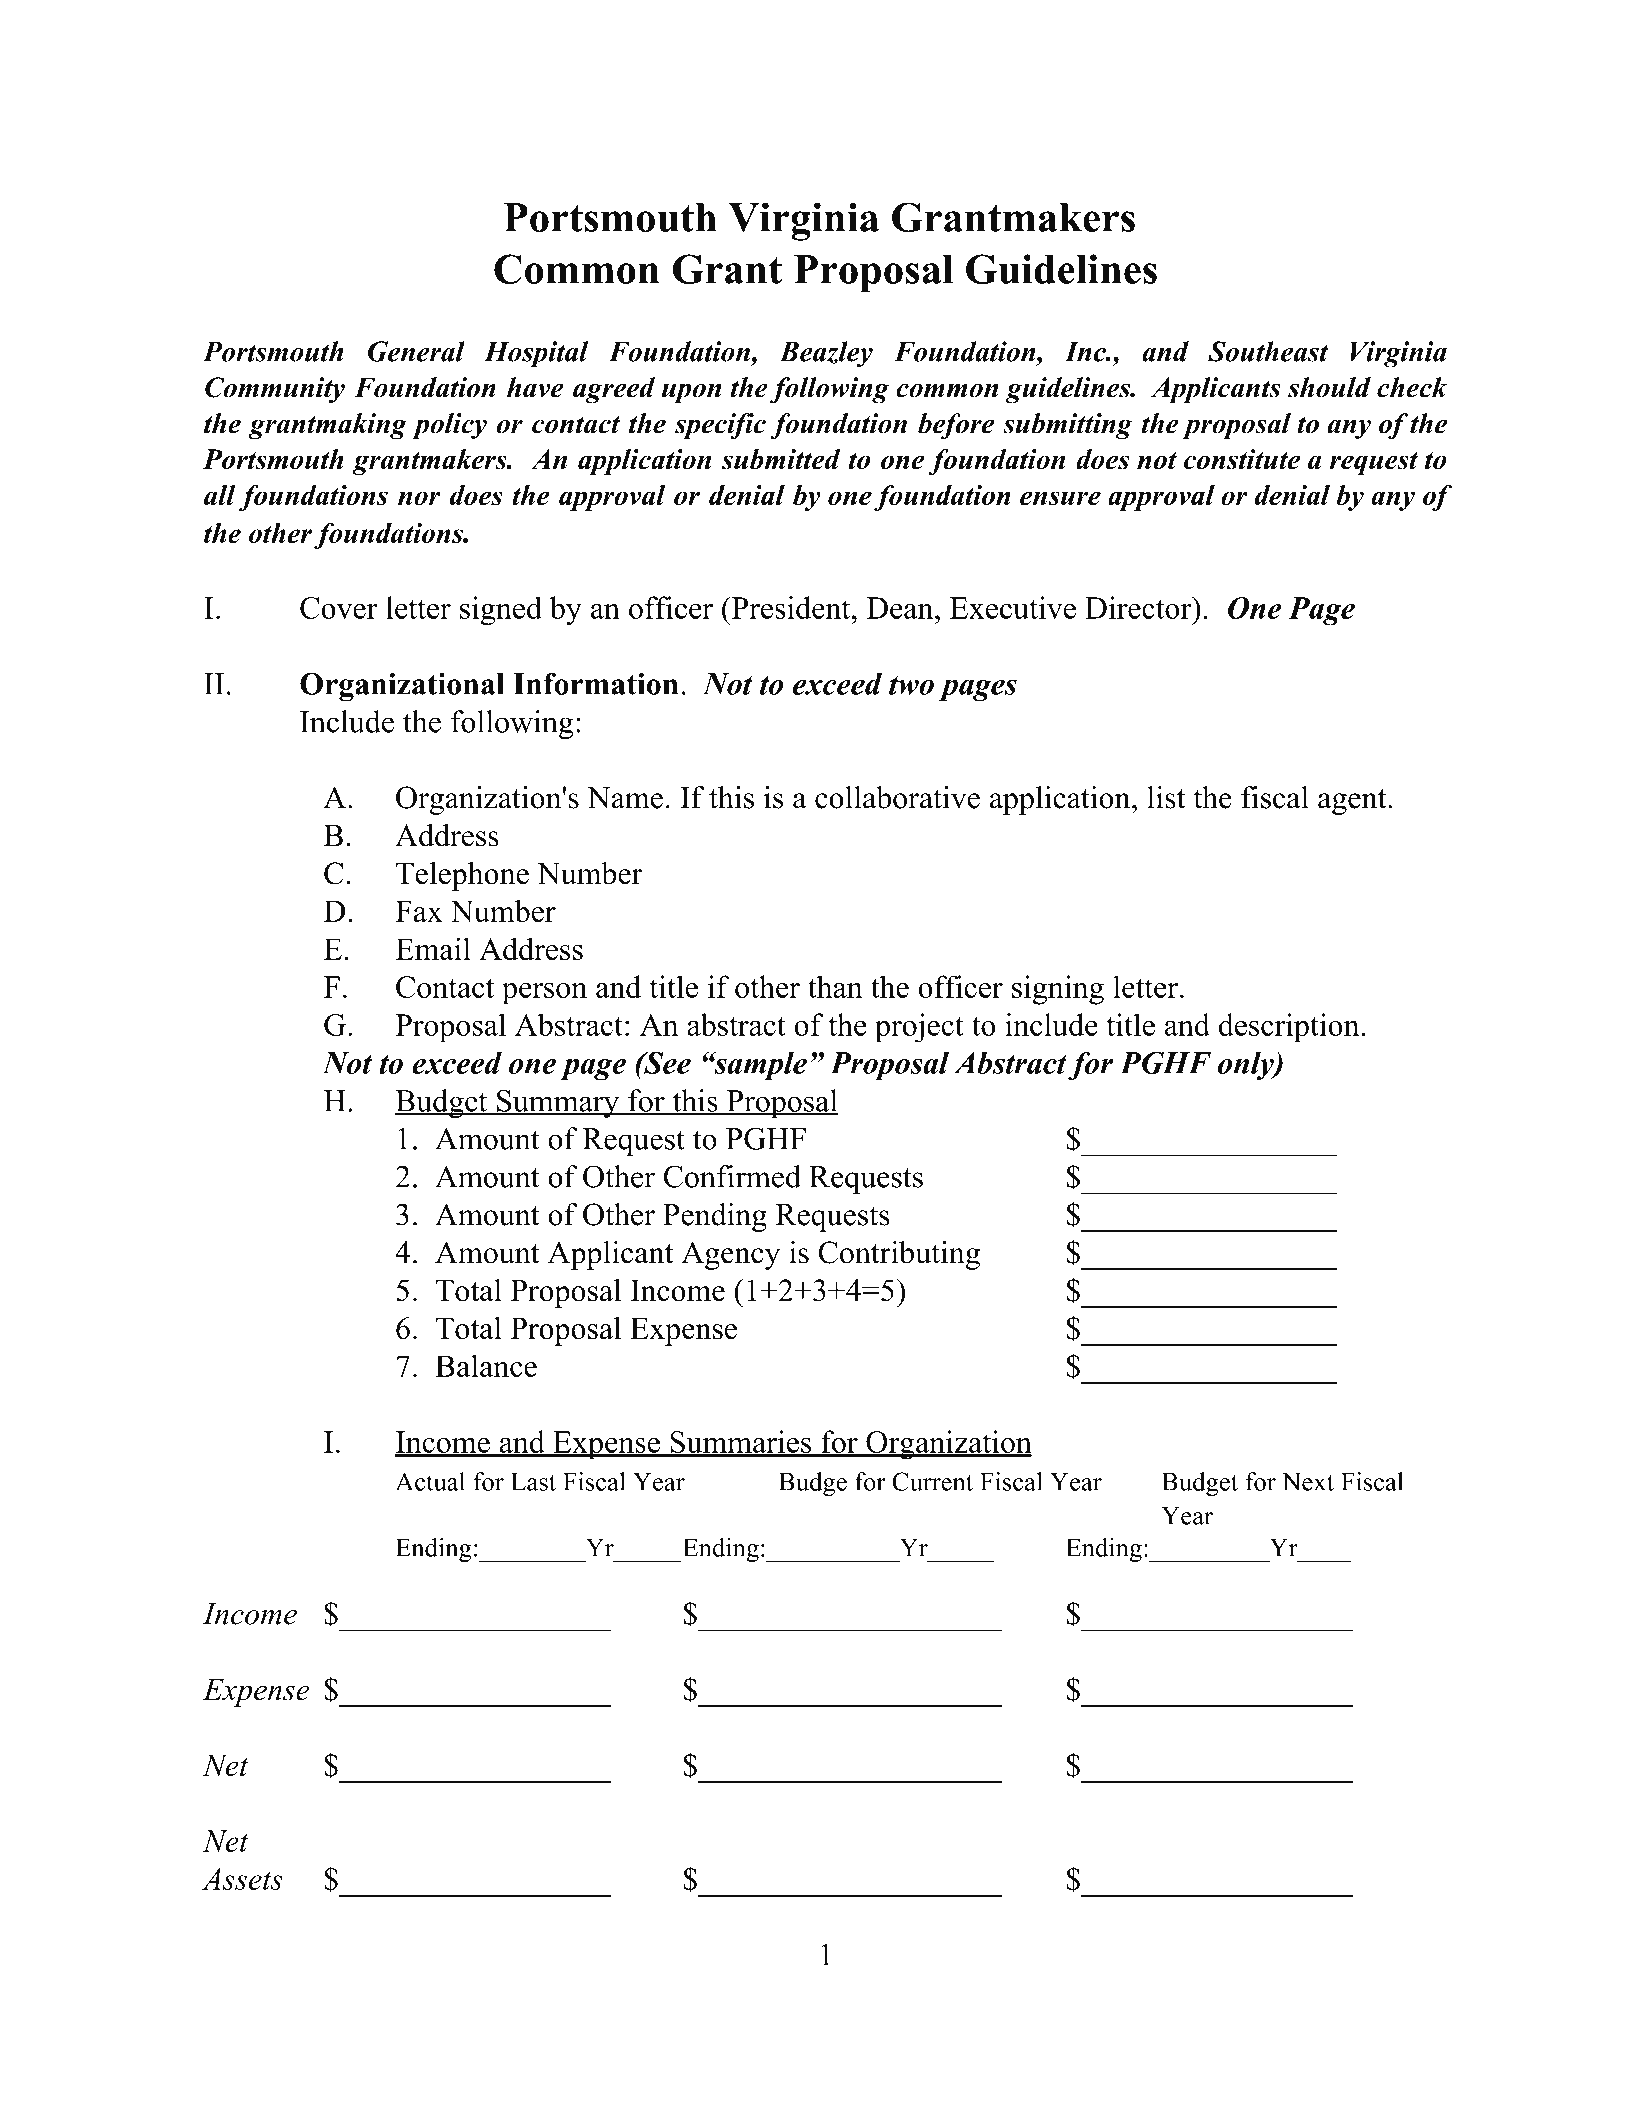  I want to click on Confirmed, so click(732, 1176).
